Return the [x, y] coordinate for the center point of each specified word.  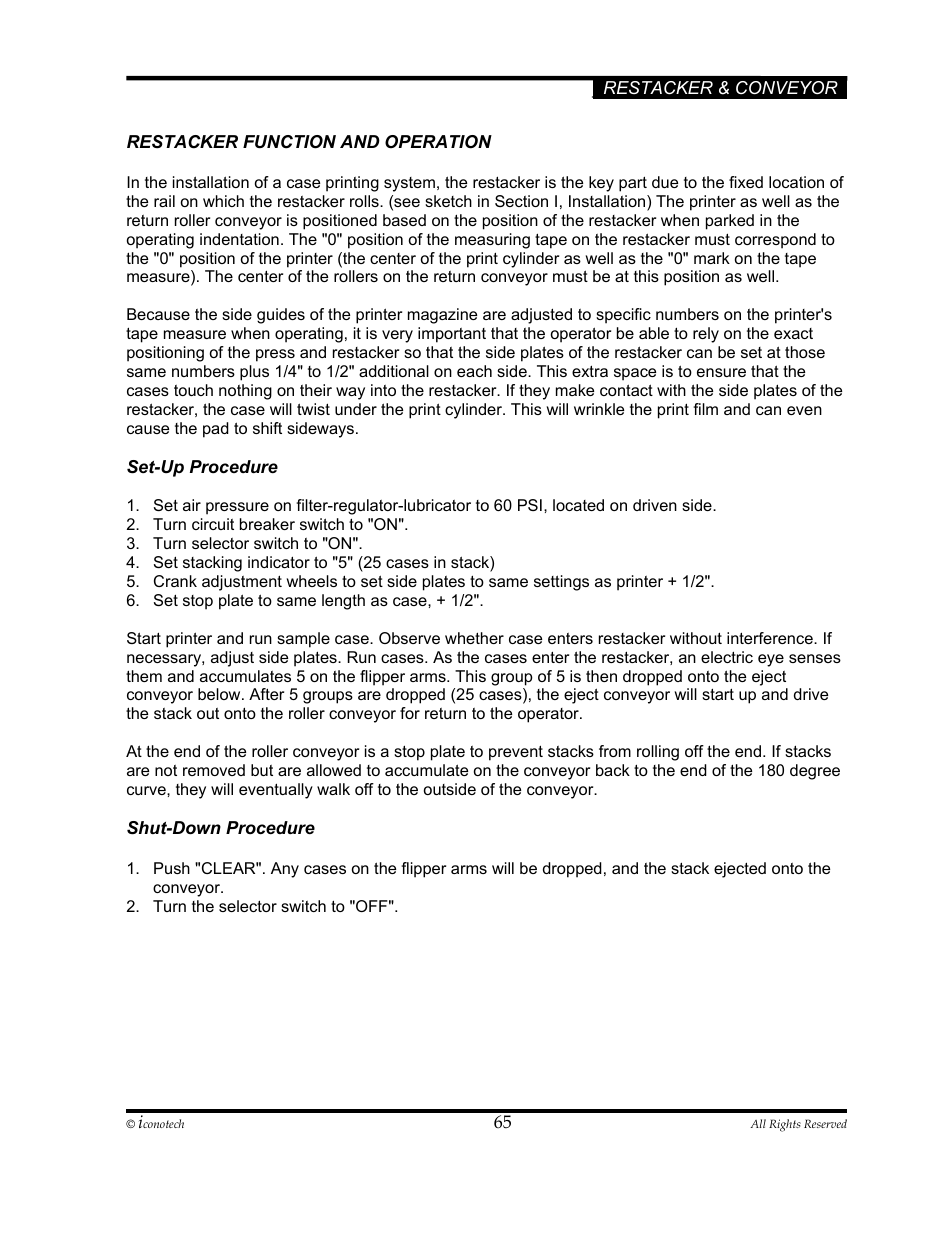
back [613, 770]
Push [172, 868]
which [223, 201]
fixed [746, 182]
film [705, 409]
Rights [785, 1125]
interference [771, 638]
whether [474, 638]
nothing [245, 392]
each [474, 371]
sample [303, 640]
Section [521, 201]
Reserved [825, 1123]
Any [285, 870]
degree [815, 772]
